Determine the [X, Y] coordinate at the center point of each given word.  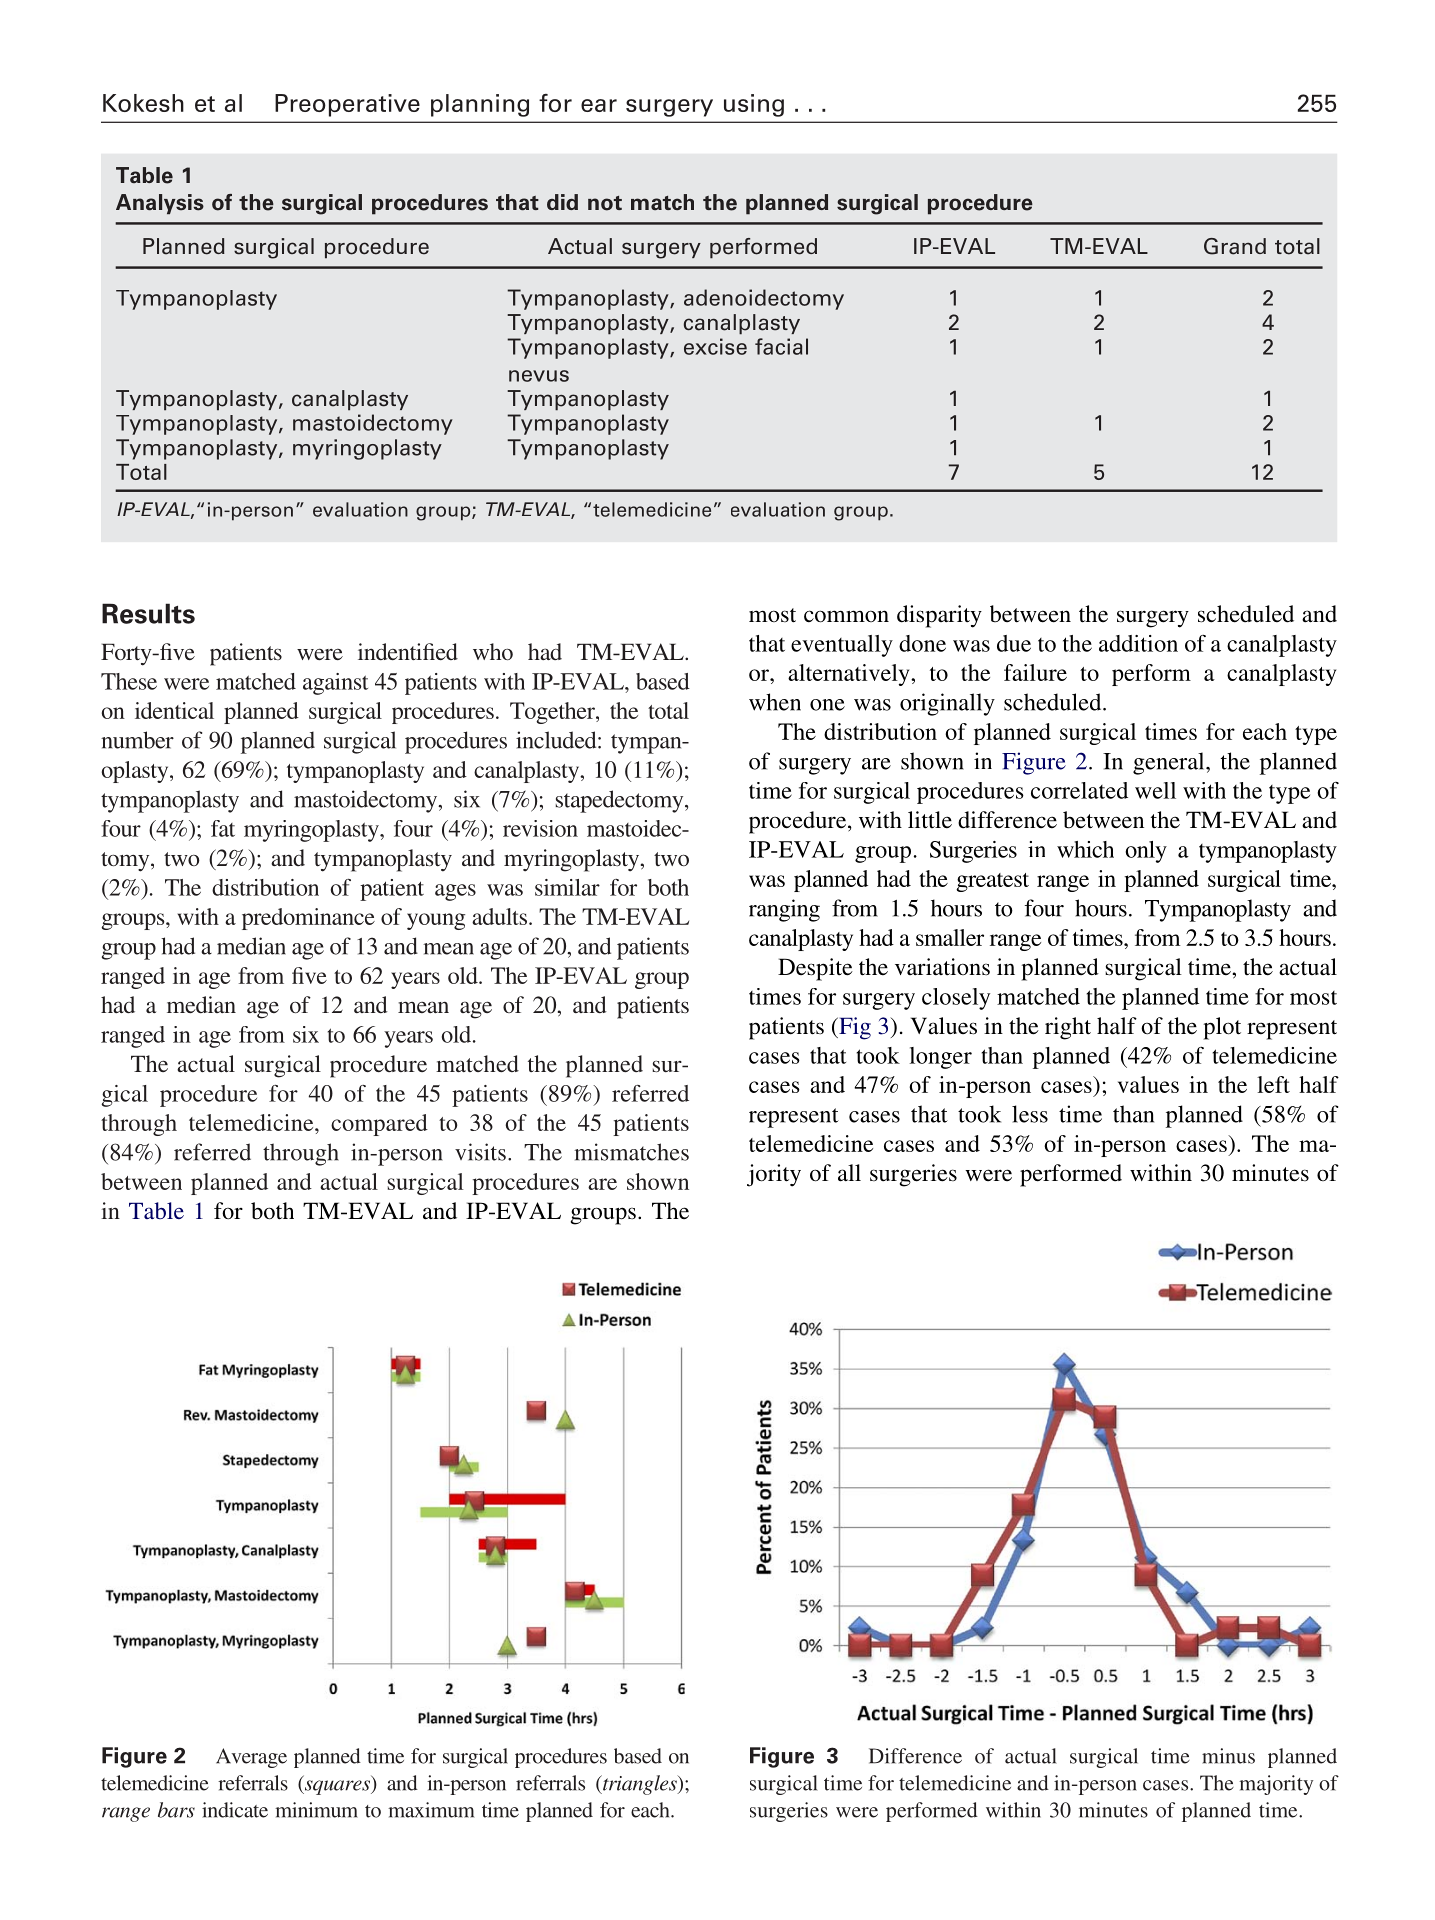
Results [148, 613]
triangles [640, 1785]
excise [715, 346]
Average [251, 1758]
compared [379, 1125]
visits [480, 1152]
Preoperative [347, 105]
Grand [1235, 246]
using [754, 105]
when [775, 702]
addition [1138, 643]
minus [1228, 1756]
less [1030, 1114]
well [1155, 790]
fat [223, 828]
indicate [235, 1810]
